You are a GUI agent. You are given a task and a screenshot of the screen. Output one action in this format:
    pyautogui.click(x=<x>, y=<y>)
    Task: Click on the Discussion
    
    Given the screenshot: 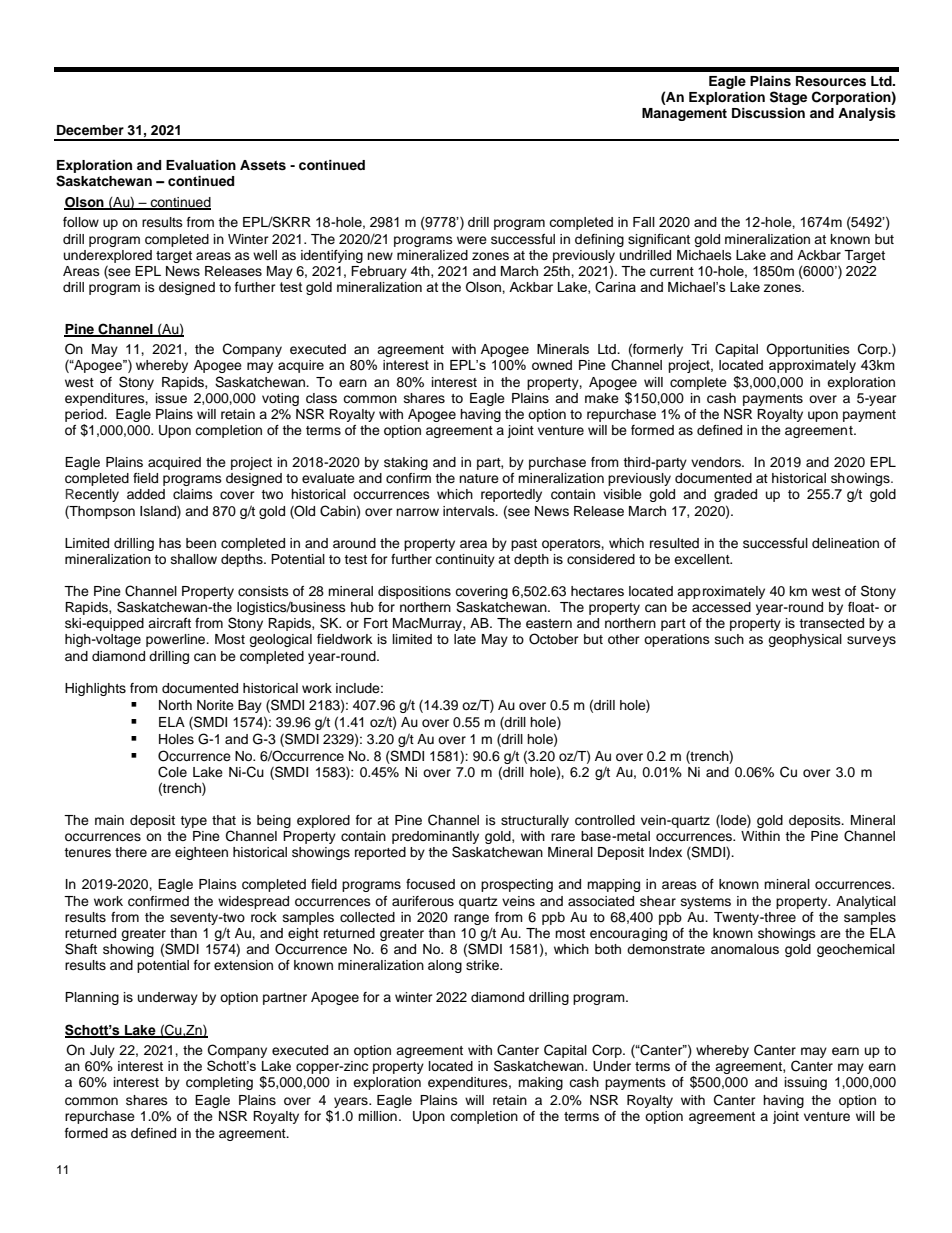 What is the action you would take?
    pyautogui.click(x=768, y=113)
